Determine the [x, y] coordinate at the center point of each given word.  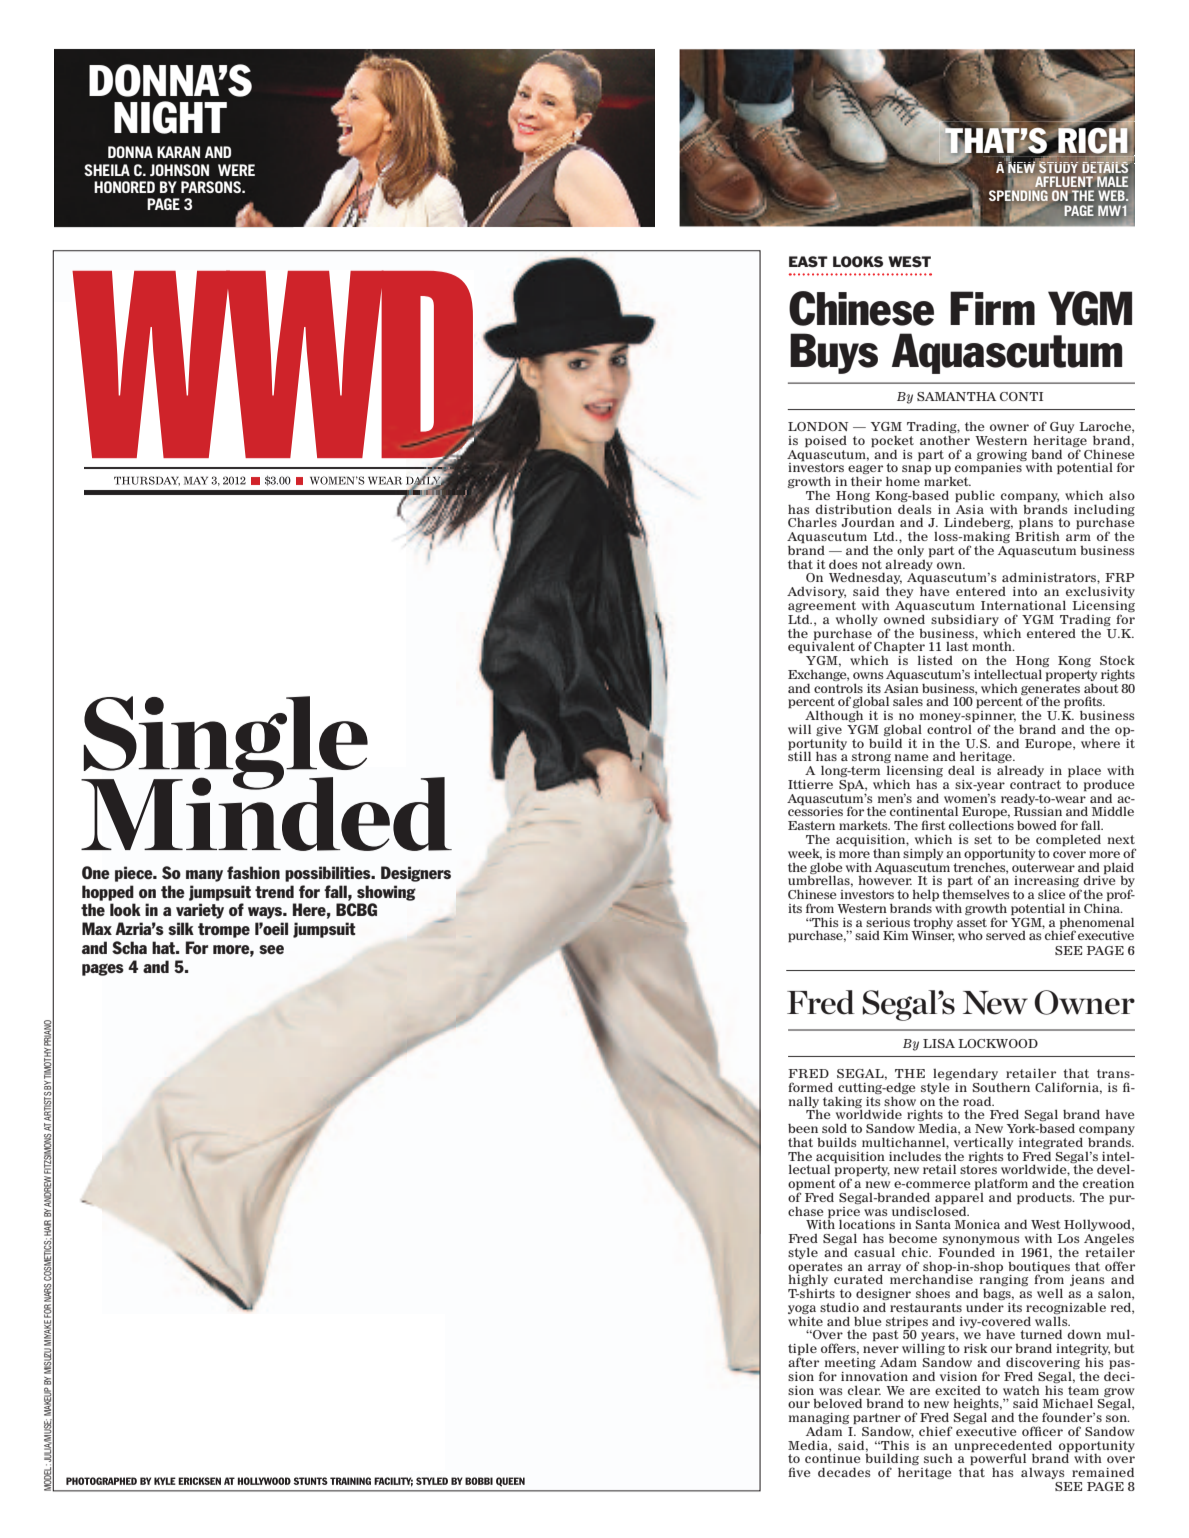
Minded [266, 813]
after [803, 1361]
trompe [224, 930]
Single [224, 744]
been [803, 1128]
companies [988, 469]
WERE [236, 170]
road [978, 1101]
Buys [834, 353]
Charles [812, 522]
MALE [1112, 181]
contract [1035, 784]
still [799, 755]
